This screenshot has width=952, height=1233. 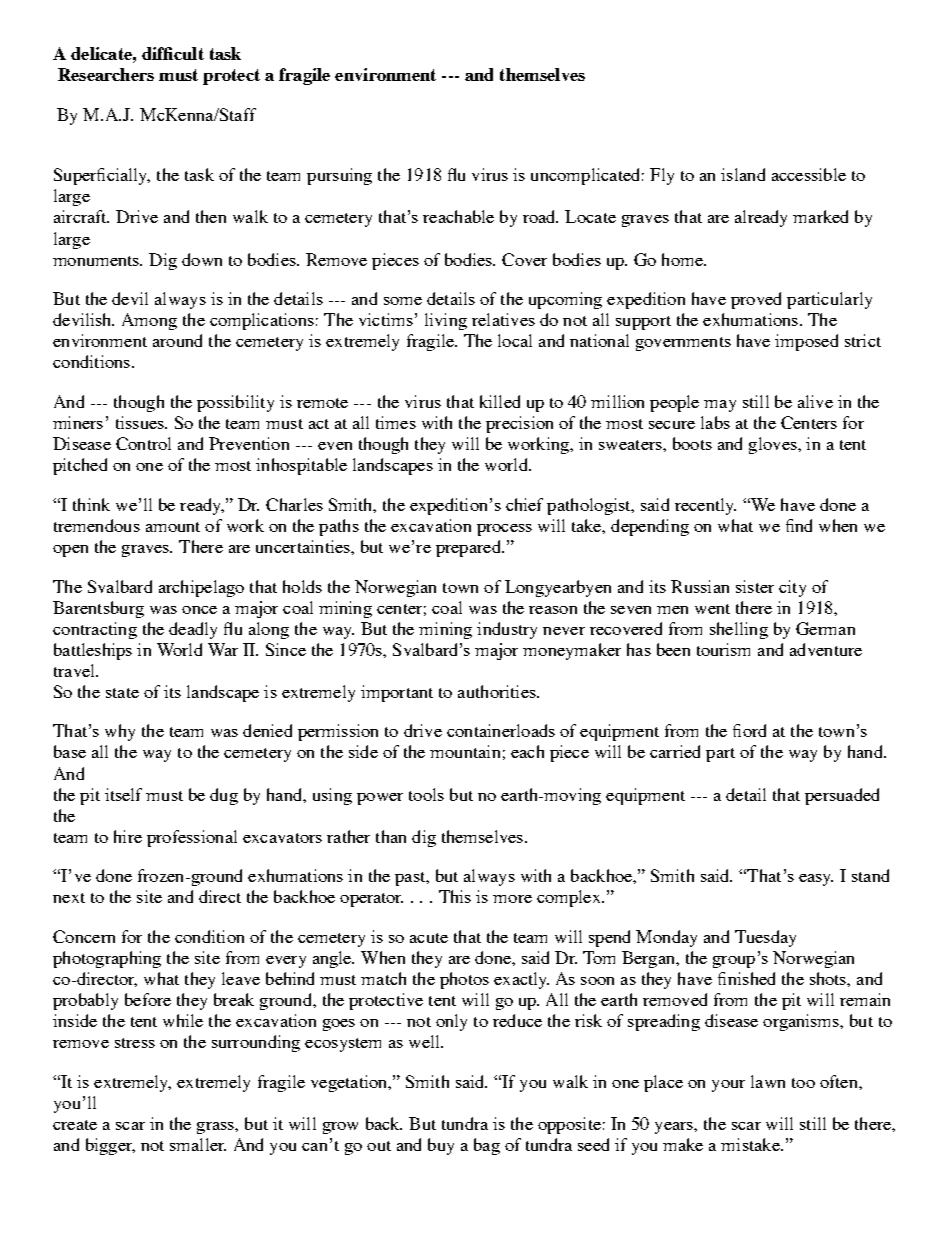 What do you see at coordinates (106, 74) in the screenshot?
I see `Researchers` at bounding box center [106, 74].
